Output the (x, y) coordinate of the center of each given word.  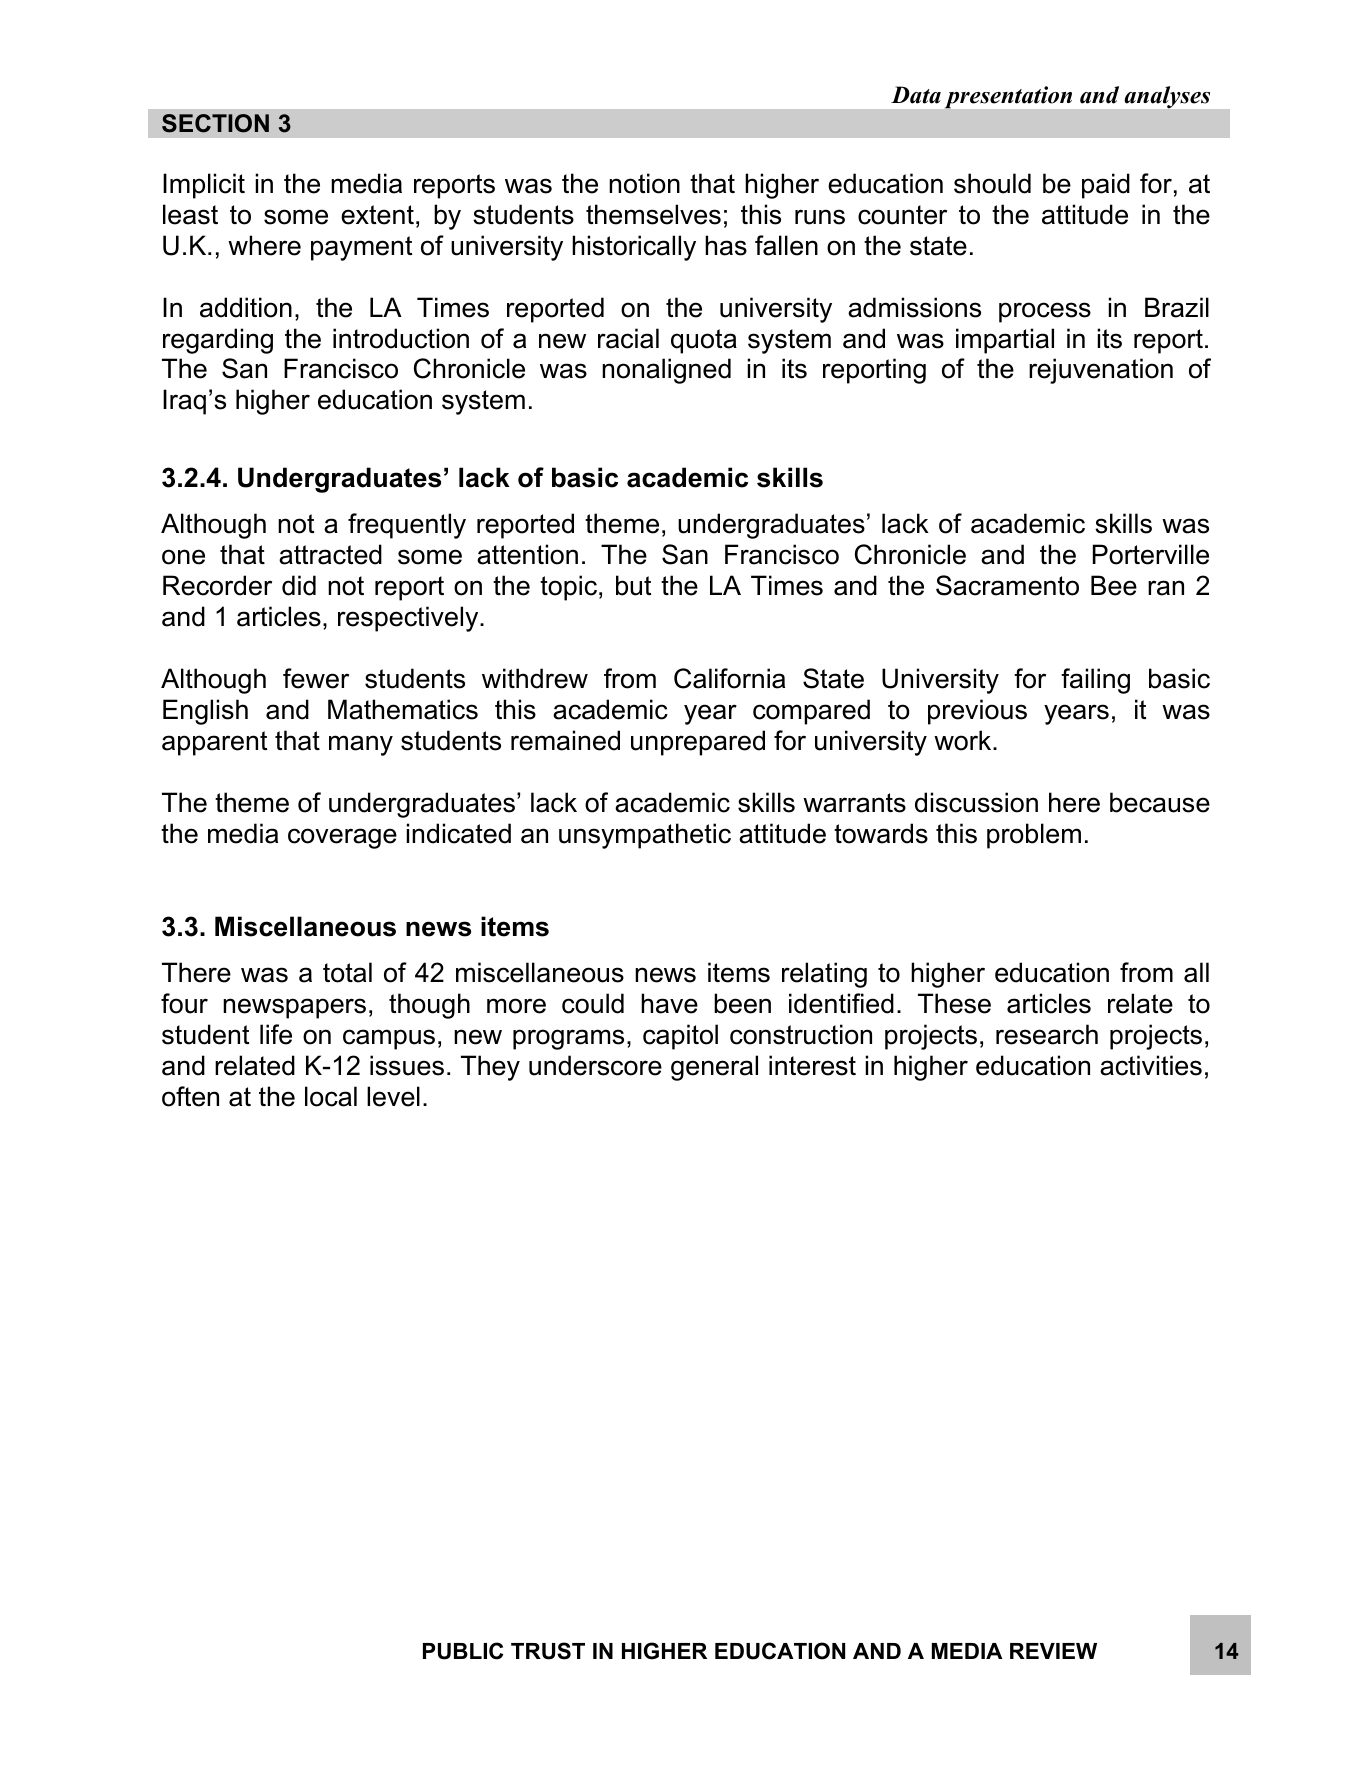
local (331, 1096)
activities (1151, 1065)
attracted (330, 554)
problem (1034, 836)
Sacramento (1007, 585)
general (714, 1068)
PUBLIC (463, 1651)
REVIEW (1053, 1651)
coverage (342, 838)
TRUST (548, 1651)
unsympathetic (645, 836)
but (633, 585)
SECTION (215, 123)
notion (644, 183)
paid (1106, 186)
